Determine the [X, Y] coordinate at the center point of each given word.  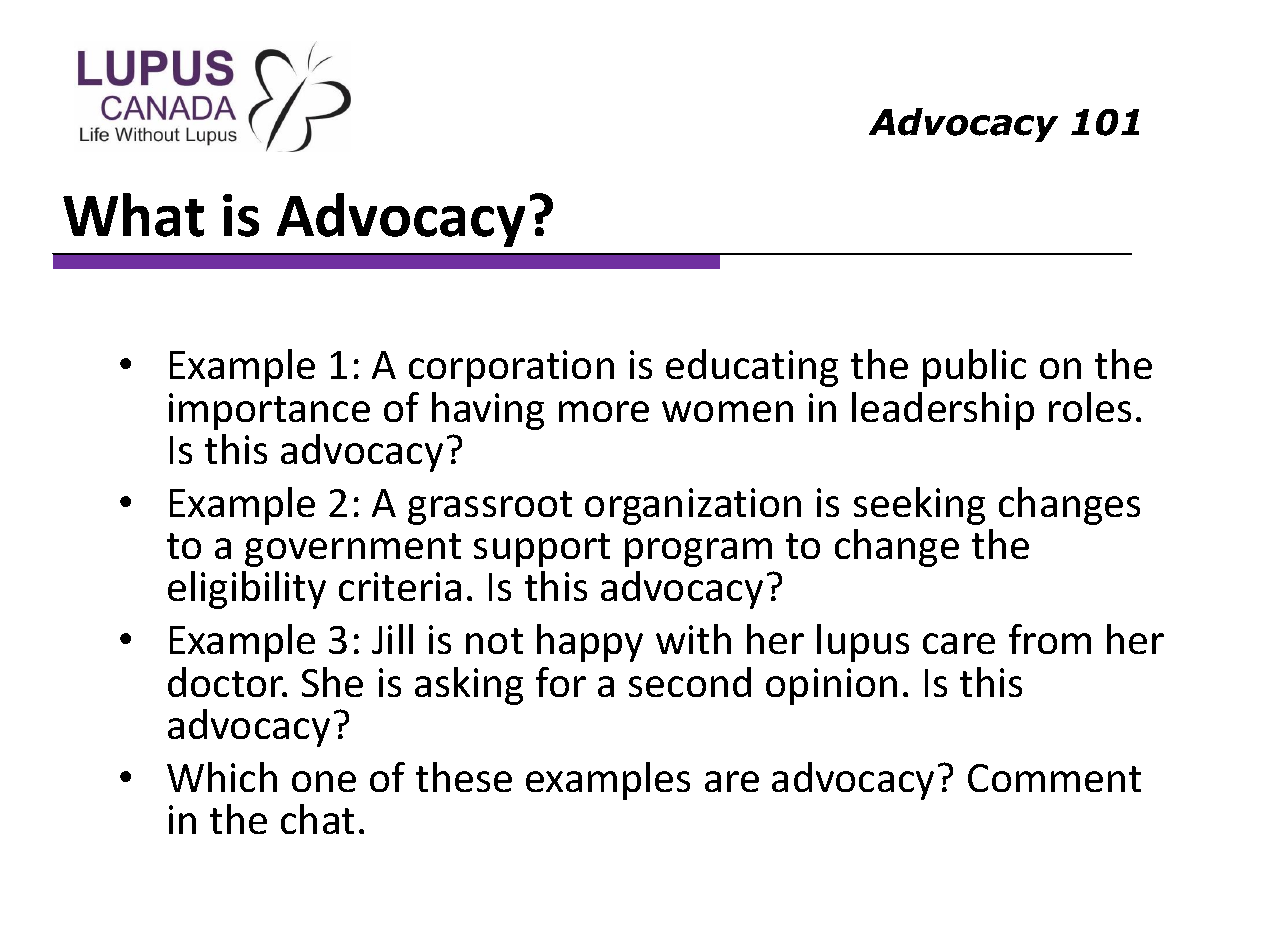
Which [222, 777]
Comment [1054, 778]
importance [269, 411]
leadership [943, 411]
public [974, 368]
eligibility [247, 590]
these [464, 777]
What [133, 215]
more [604, 411]
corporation [511, 368]
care [959, 643]
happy [590, 643]
